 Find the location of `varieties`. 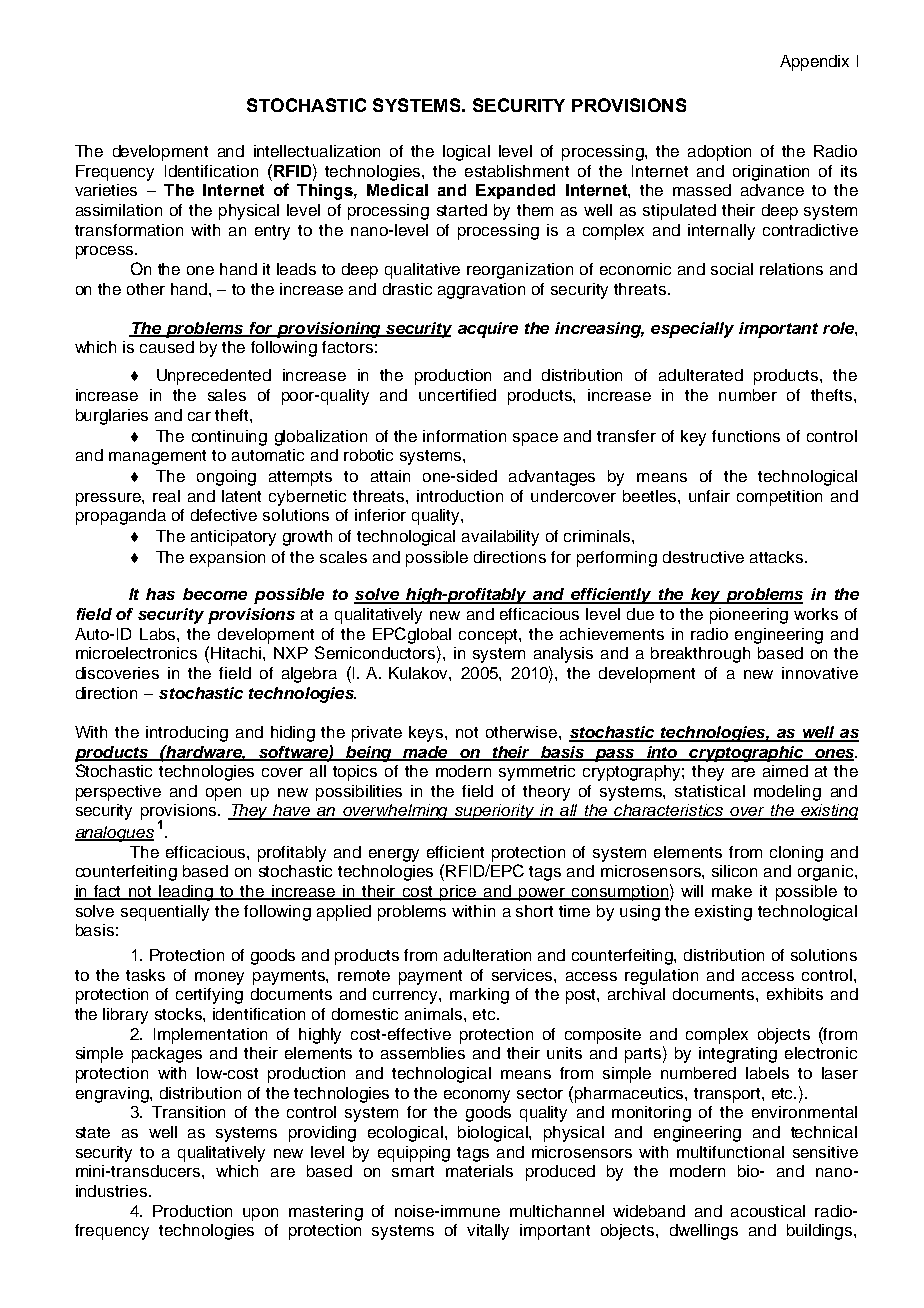

varieties is located at coordinates (106, 190).
